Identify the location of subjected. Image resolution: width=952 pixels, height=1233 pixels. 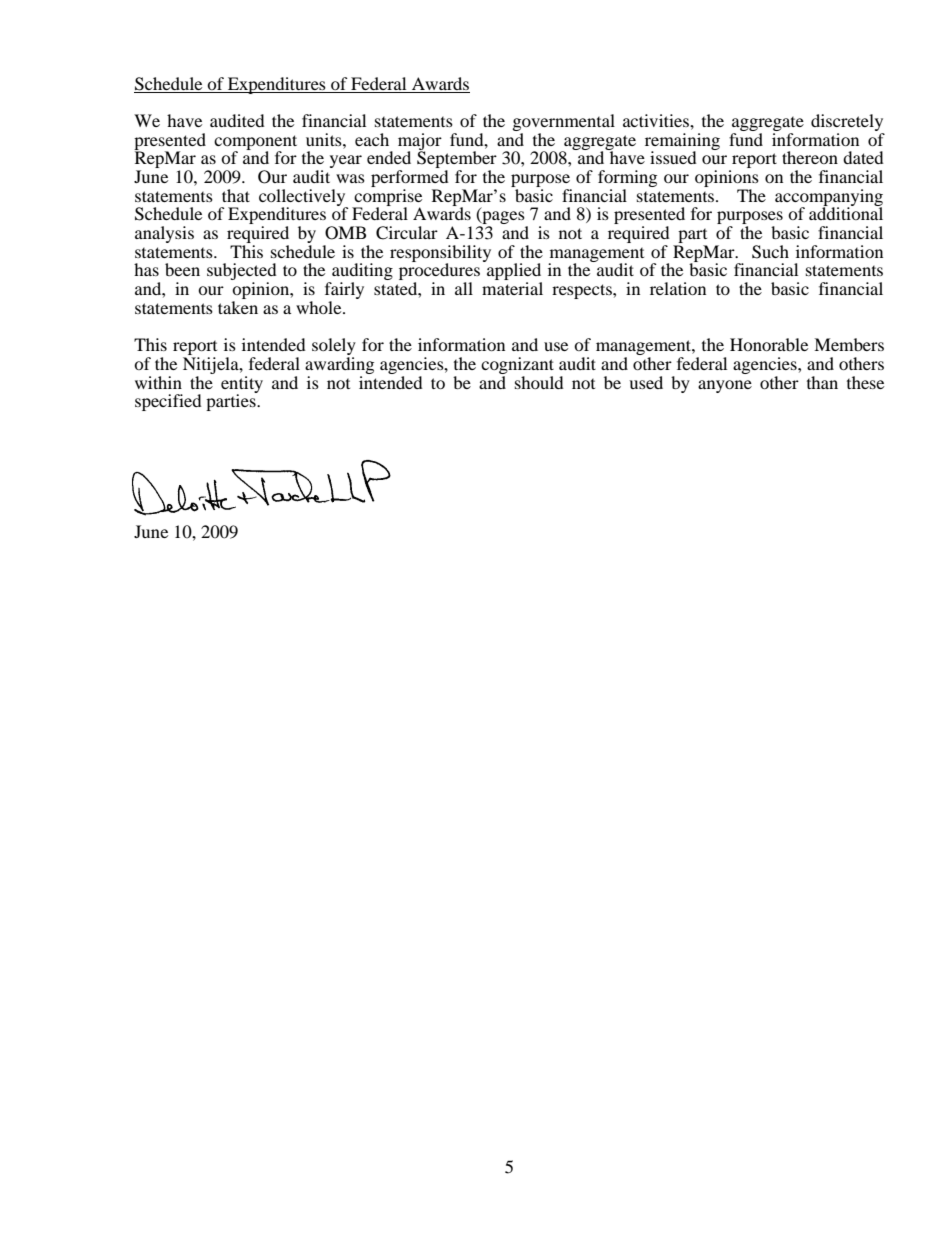
(242, 273).
